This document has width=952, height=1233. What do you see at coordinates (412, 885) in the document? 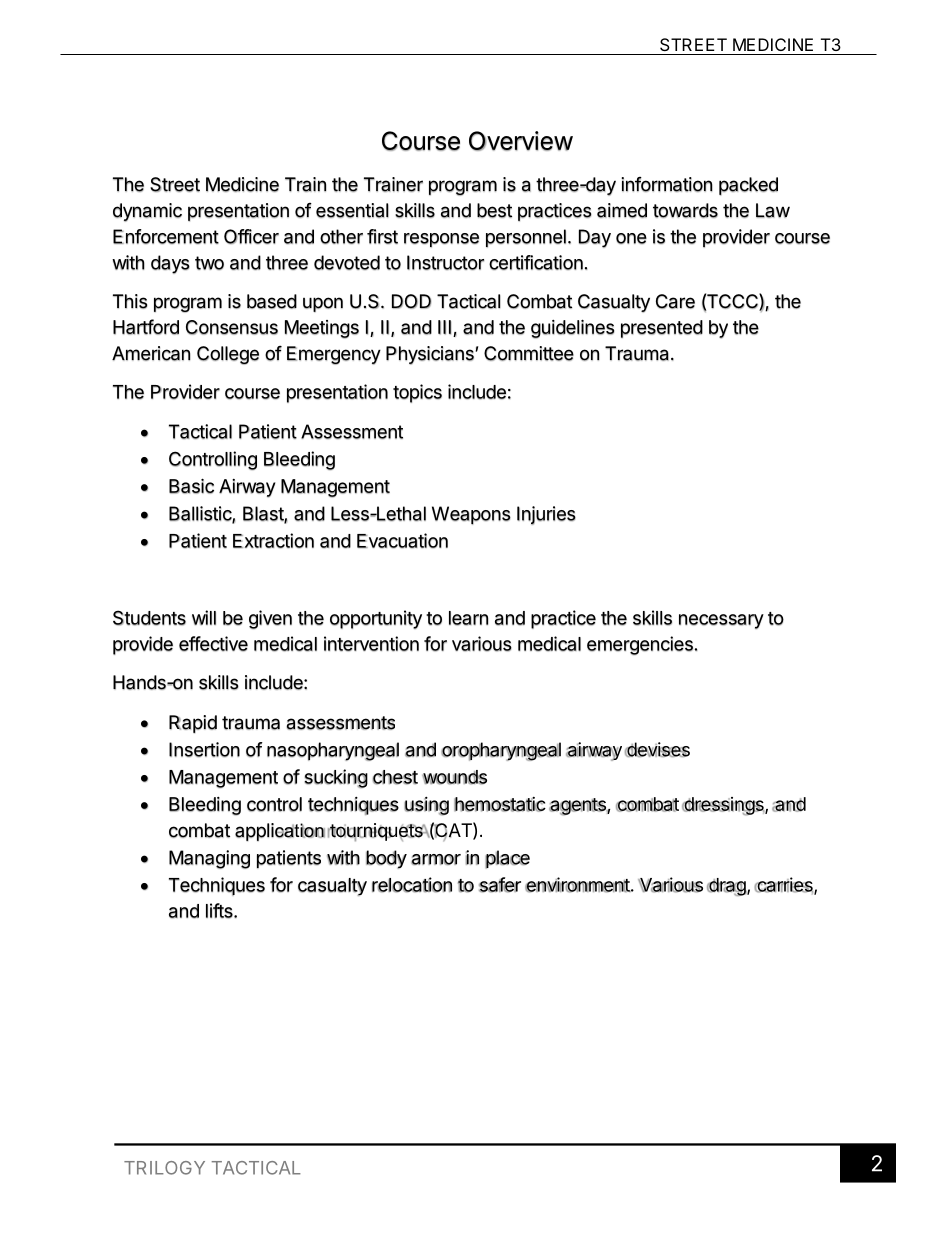
I see `relocation` at bounding box center [412, 885].
